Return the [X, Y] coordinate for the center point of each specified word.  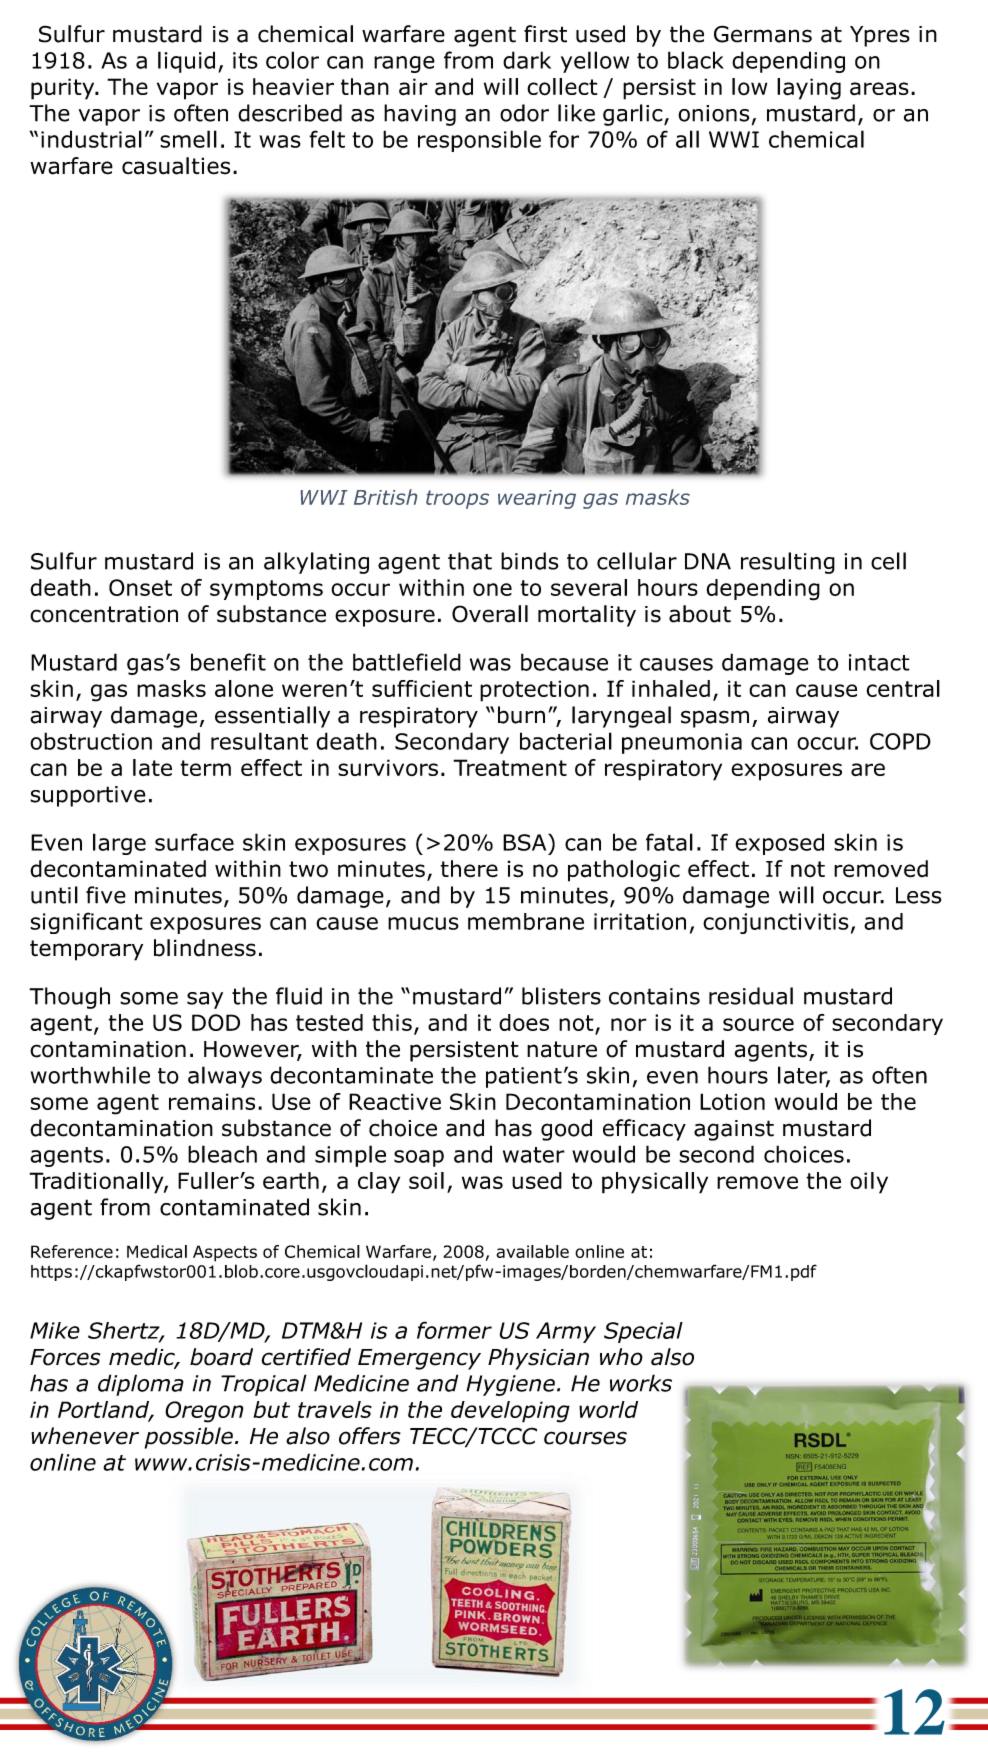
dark [527, 60]
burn [521, 715]
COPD [900, 741]
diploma [141, 1385]
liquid [186, 62]
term [205, 768]
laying [809, 89]
